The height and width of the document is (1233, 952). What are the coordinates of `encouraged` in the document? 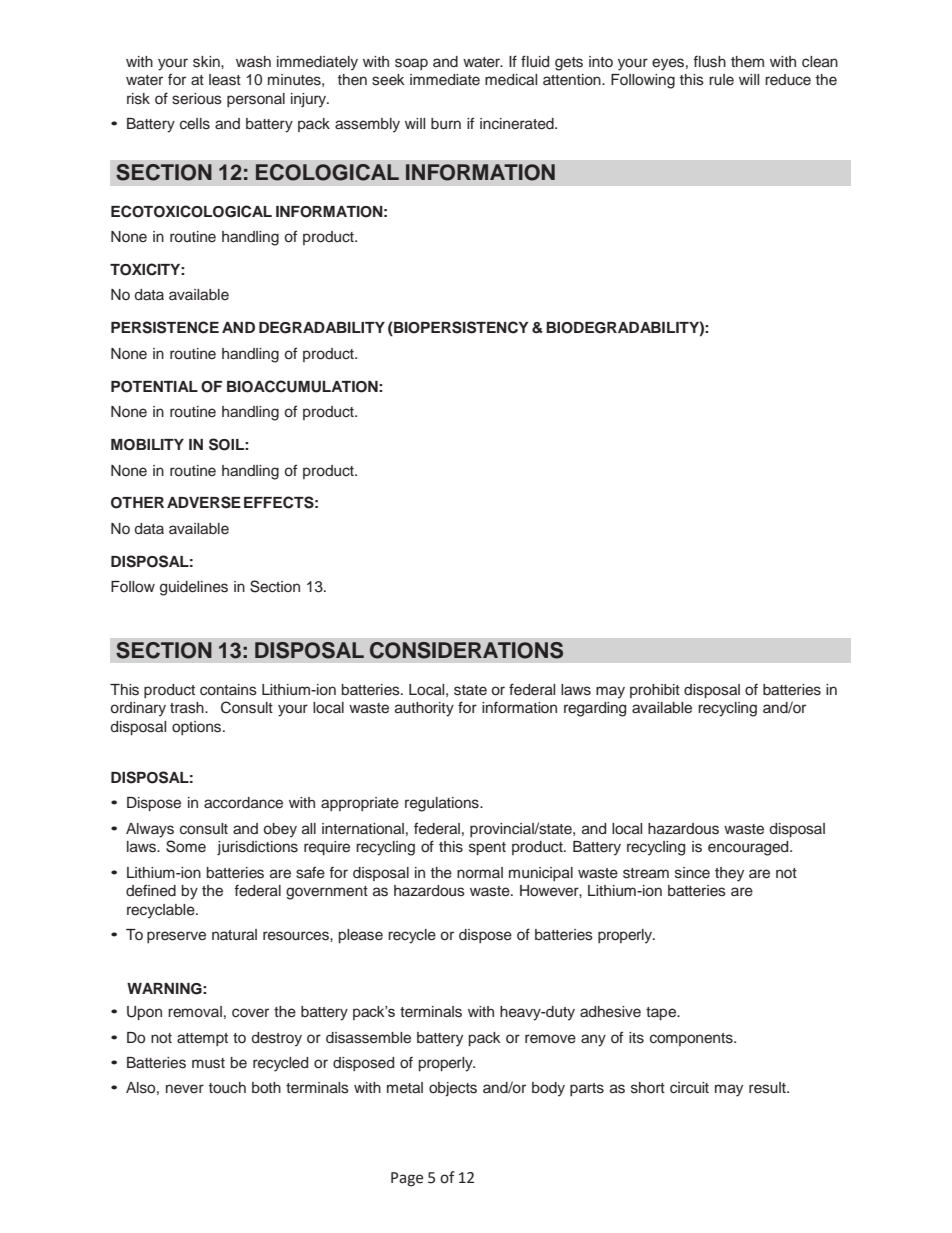 It's located at (749, 848).
